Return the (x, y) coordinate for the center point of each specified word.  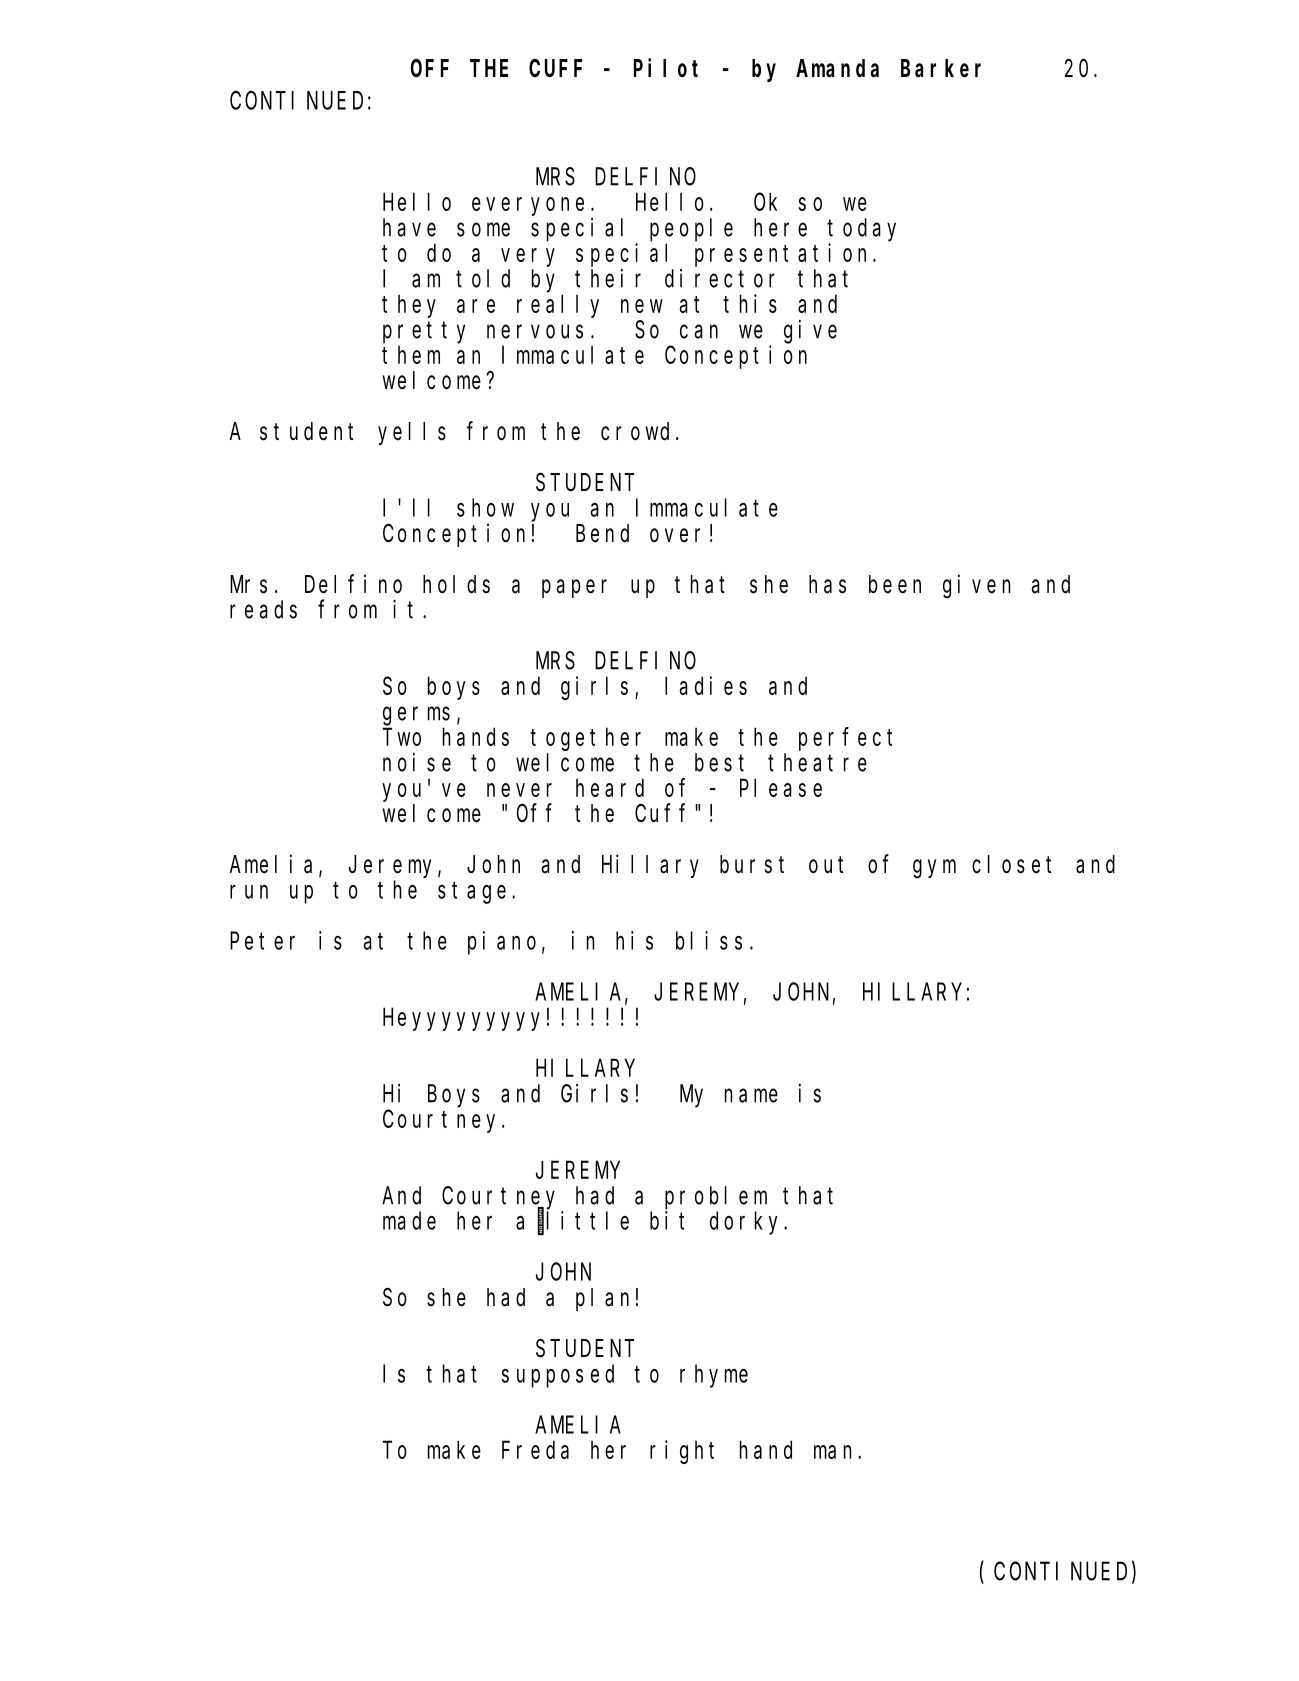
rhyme (714, 1376)
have (409, 227)
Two (402, 737)
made (409, 1221)
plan (602, 1299)
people (691, 230)
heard (610, 788)
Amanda (837, 68)
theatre (817, 762)
